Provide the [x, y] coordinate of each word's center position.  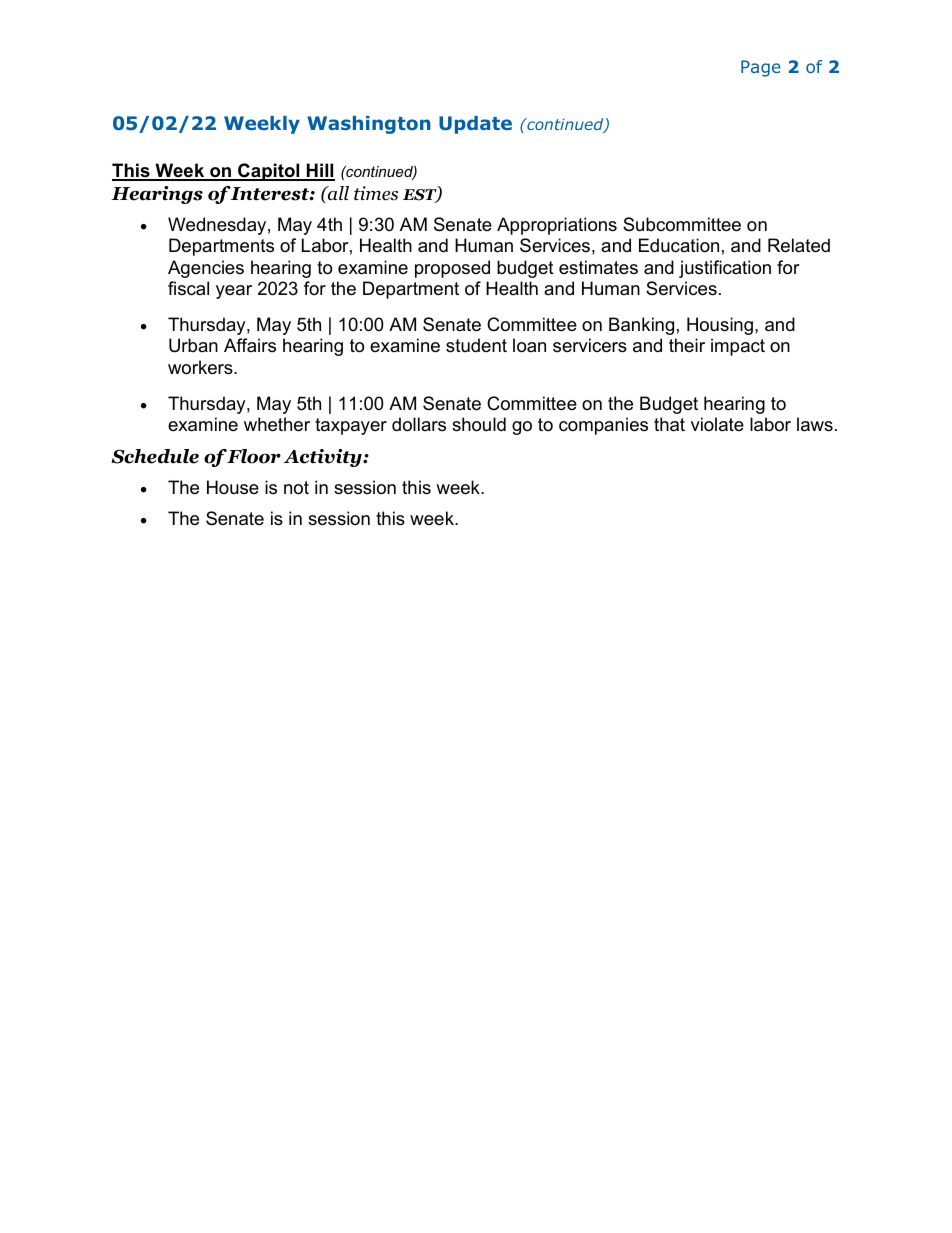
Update [475, 125]
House [233, 487]
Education [679, 245]
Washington [369, 125]
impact [738, 347]
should [479, 424]
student [476, 345]
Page [761, 68]
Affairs [250, 345]
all [337, 193]
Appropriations [557, 226]
